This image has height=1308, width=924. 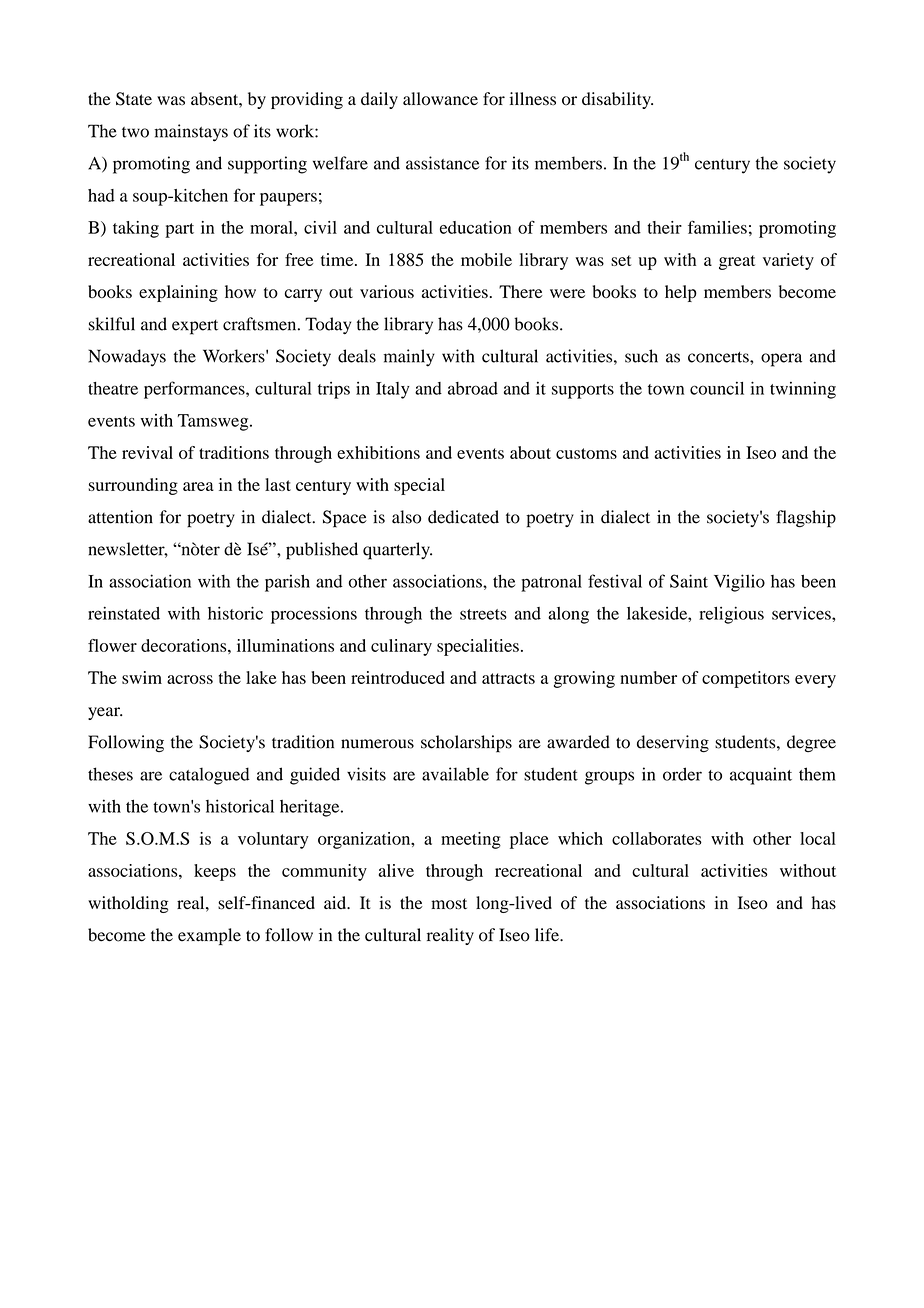 What do you see at coordinates (449, 904) in the image?
I see `most` at bounding box center [449, 904].
